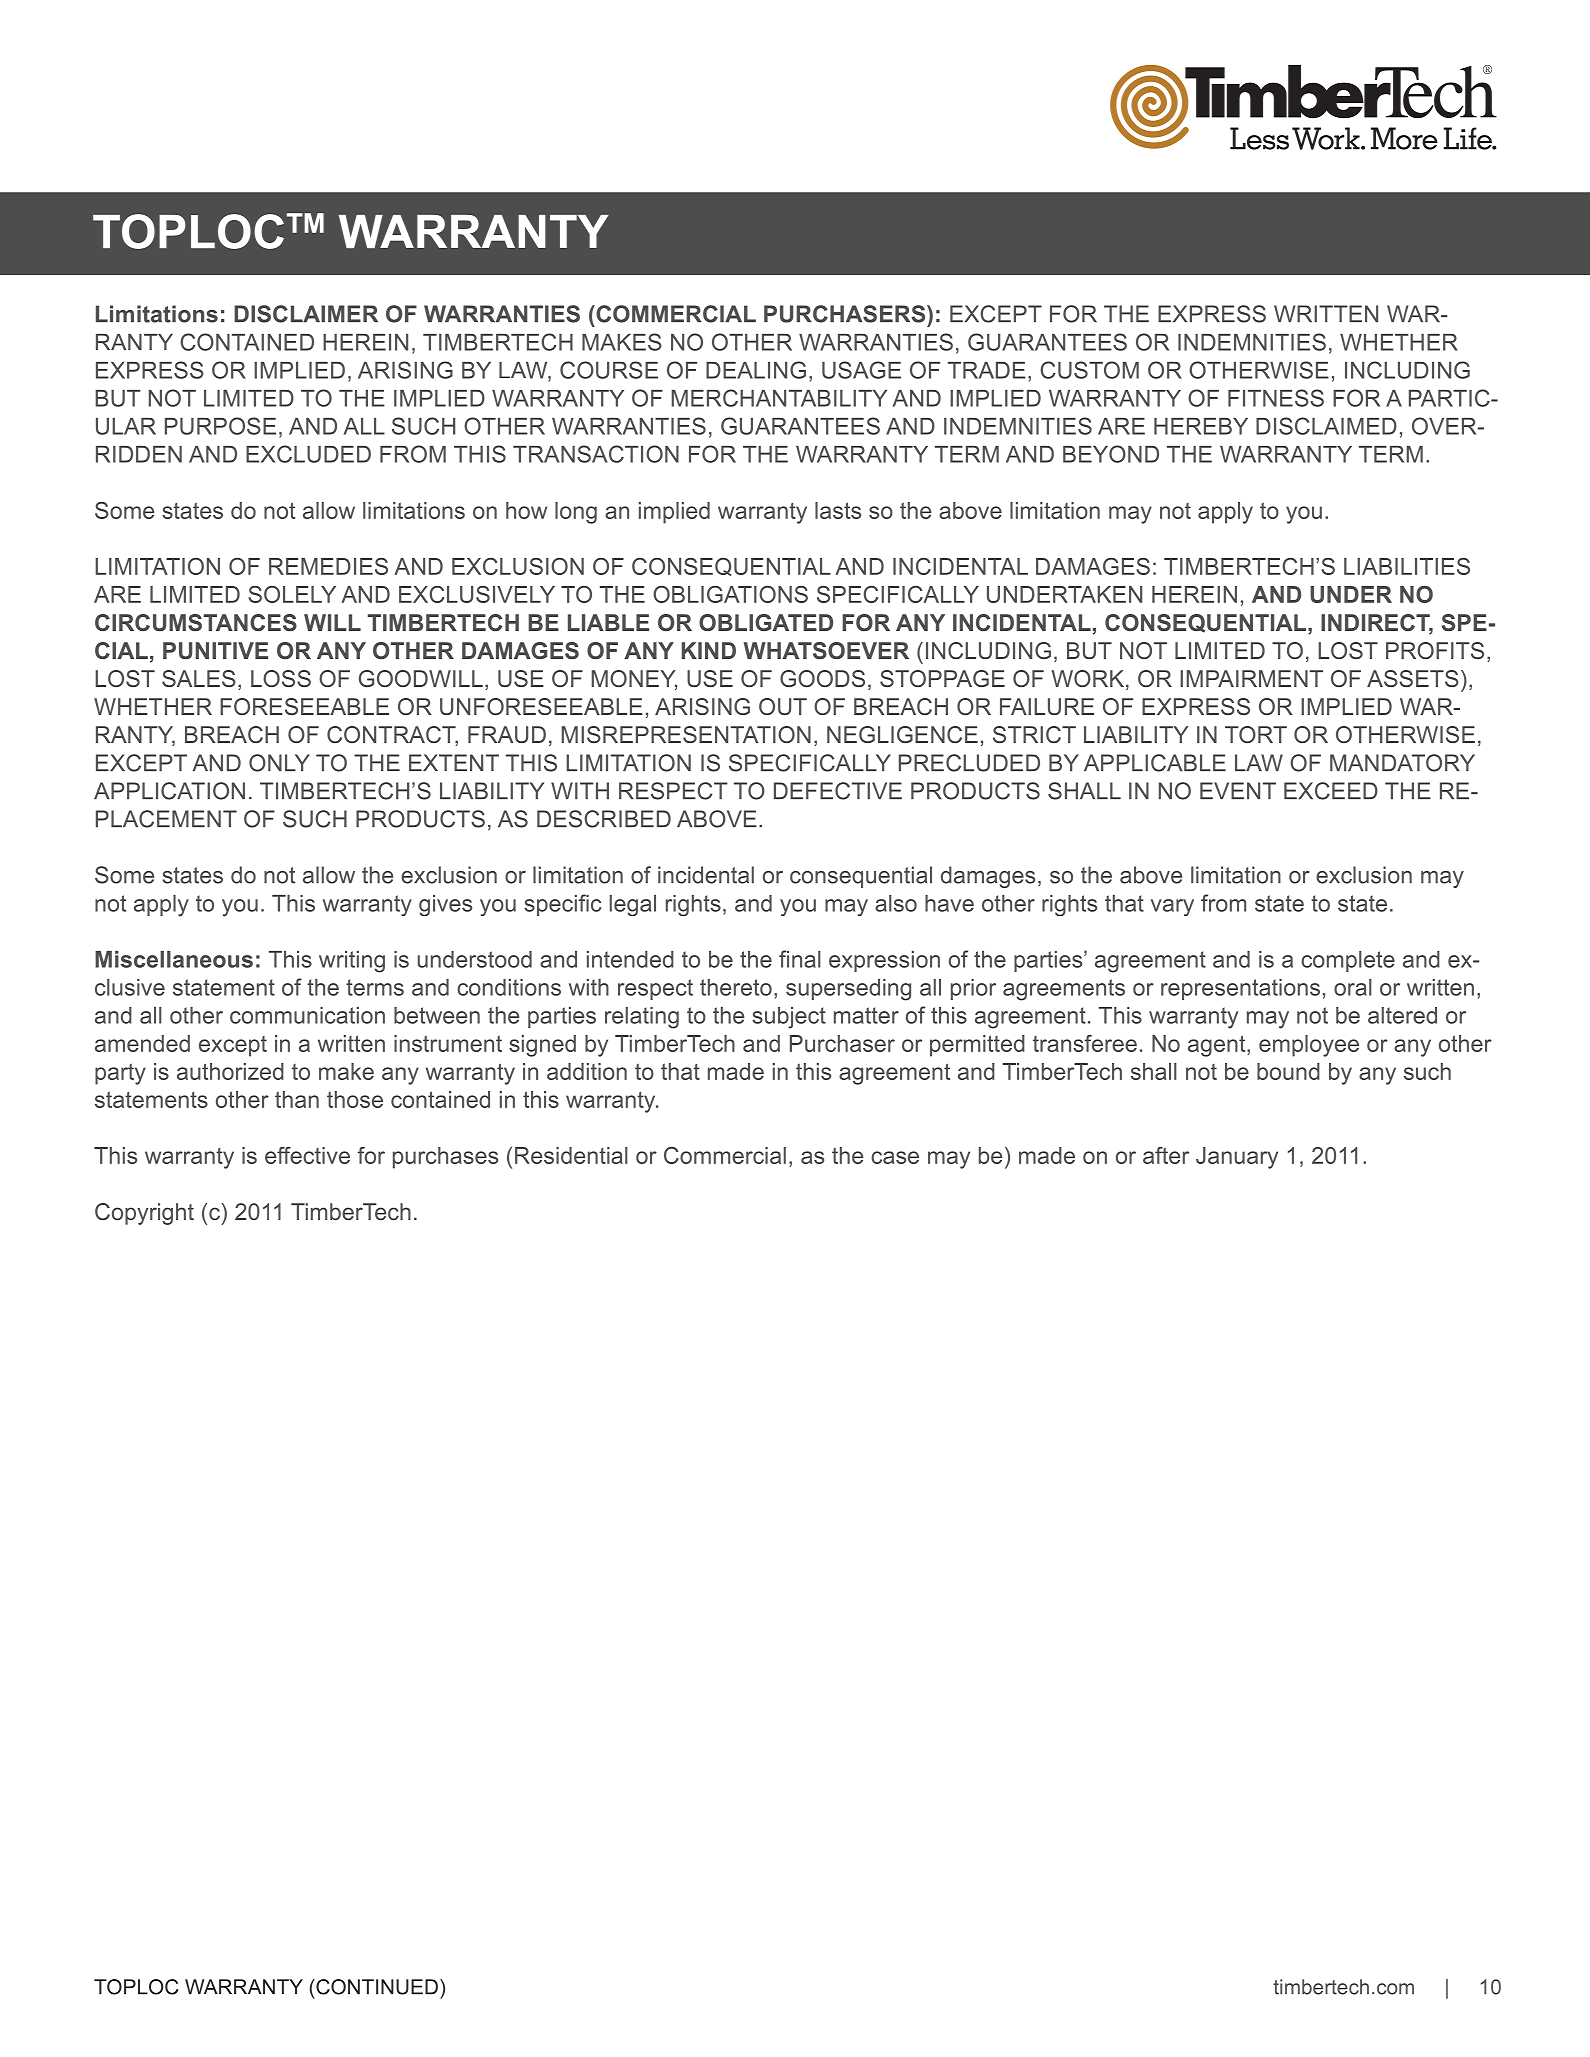 The width and height of the screenshot is (1590, 2057). I want to click on DISCLAIMER, so click(306, 314).
